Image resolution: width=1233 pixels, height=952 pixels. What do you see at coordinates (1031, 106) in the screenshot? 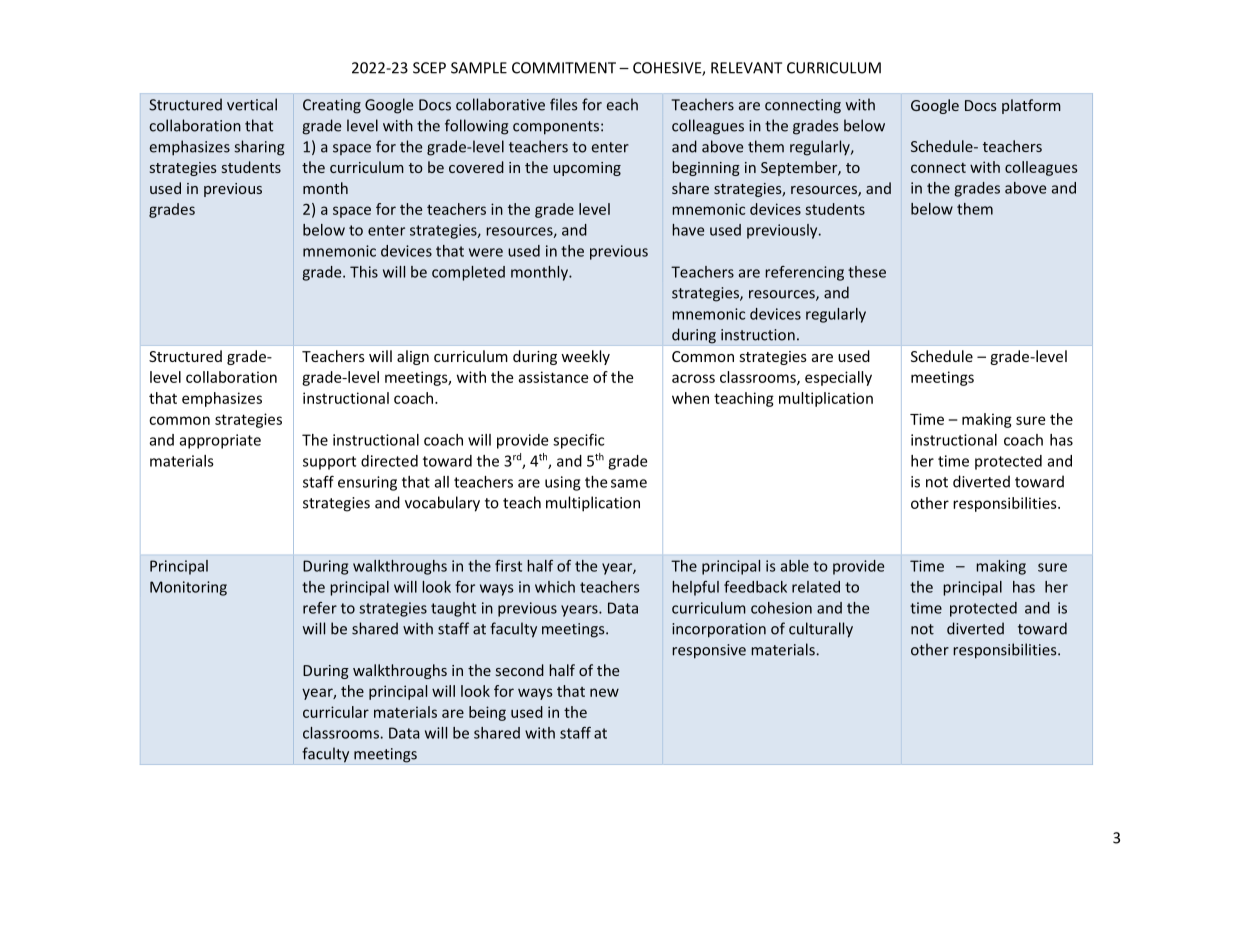
I see `platform` at bounding box center [1031, 106].
